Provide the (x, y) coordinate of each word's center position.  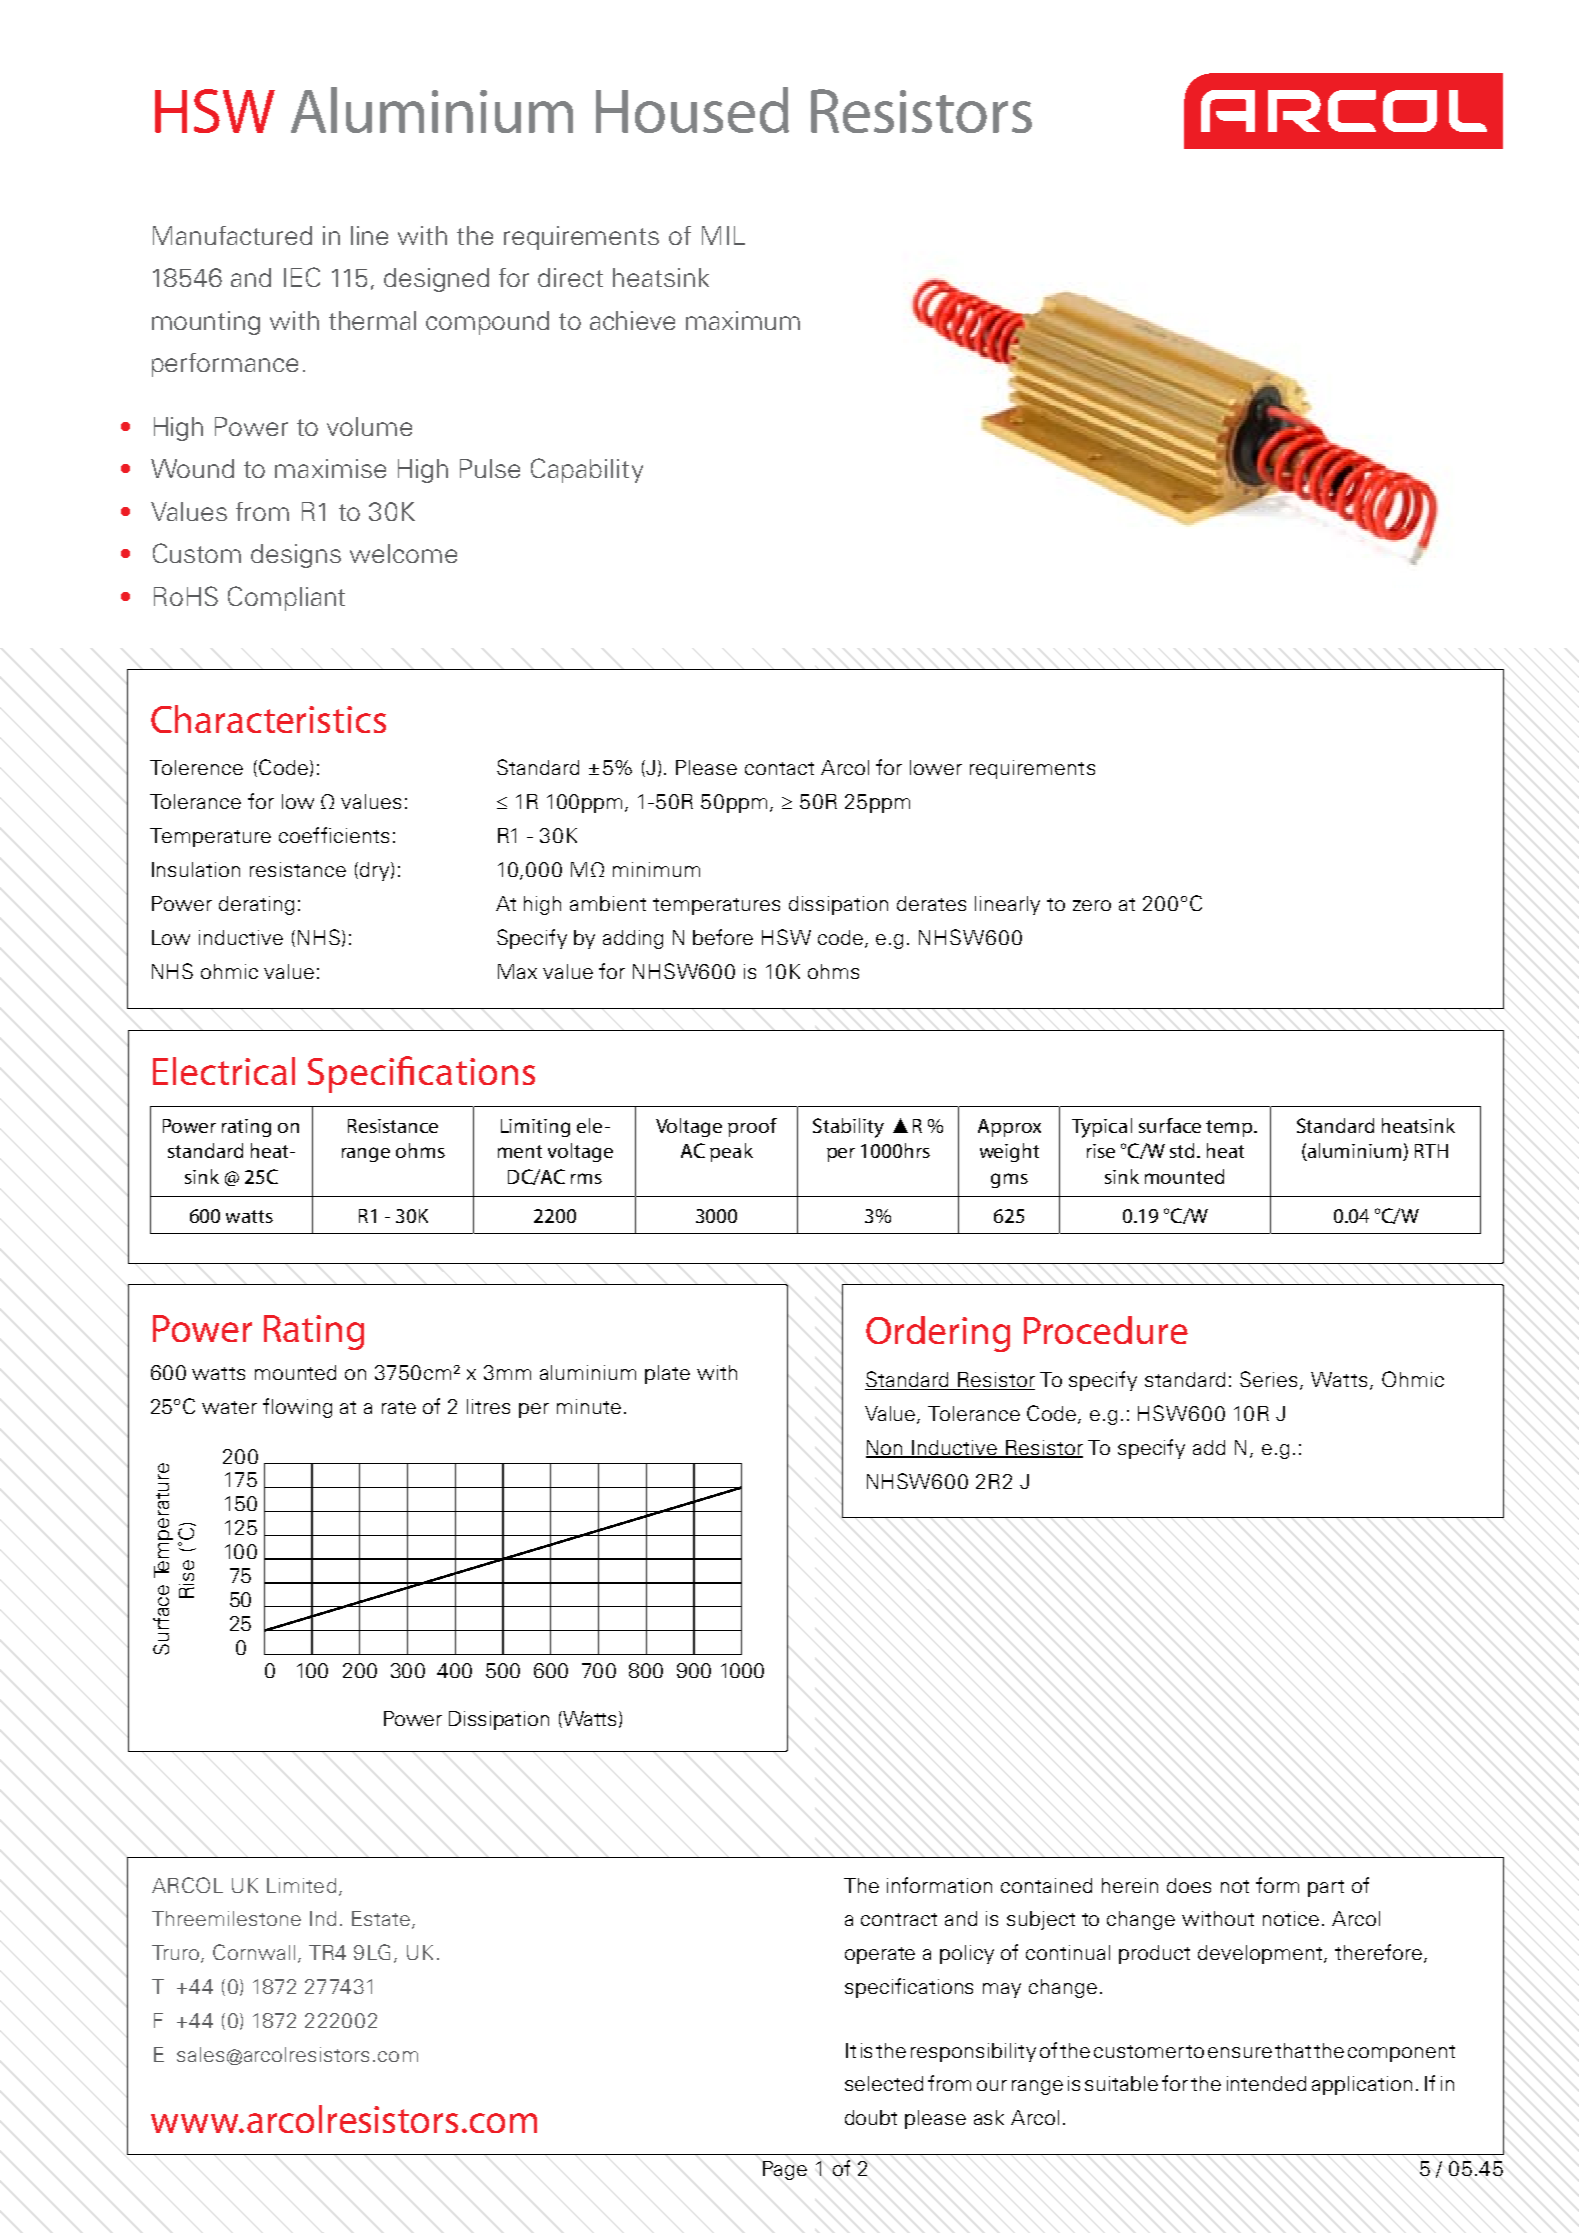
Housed (692, 110)
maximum (743, 320)
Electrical (224, 1071)
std (1184, 1150)
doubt (871, 2117)
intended (1266, 2083)
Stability (848, 1128)
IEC (302, 277)
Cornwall (254, 1952)
